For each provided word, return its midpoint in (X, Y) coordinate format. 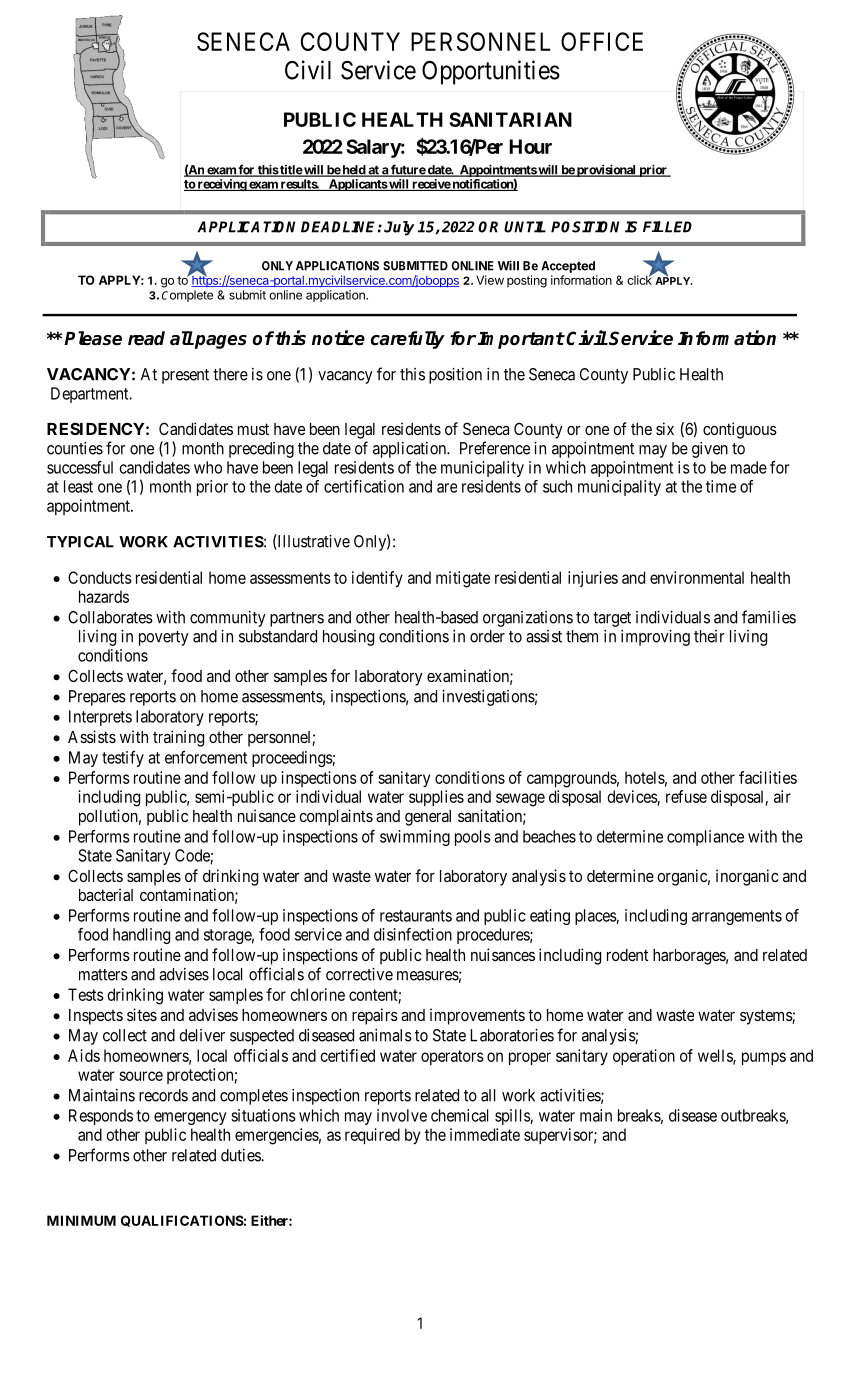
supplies (436, 798)
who (208, 467)
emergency (190, 1118)
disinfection (413, 934)
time (721, 486)
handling (141, 936)
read (146, 338)
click (640, 279)
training (178, 738)
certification (364, 486)
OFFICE (602, 41)
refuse (686, 796)
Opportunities (491, 72)
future (408, 170)
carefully (408, 340)
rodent (627, 955)
